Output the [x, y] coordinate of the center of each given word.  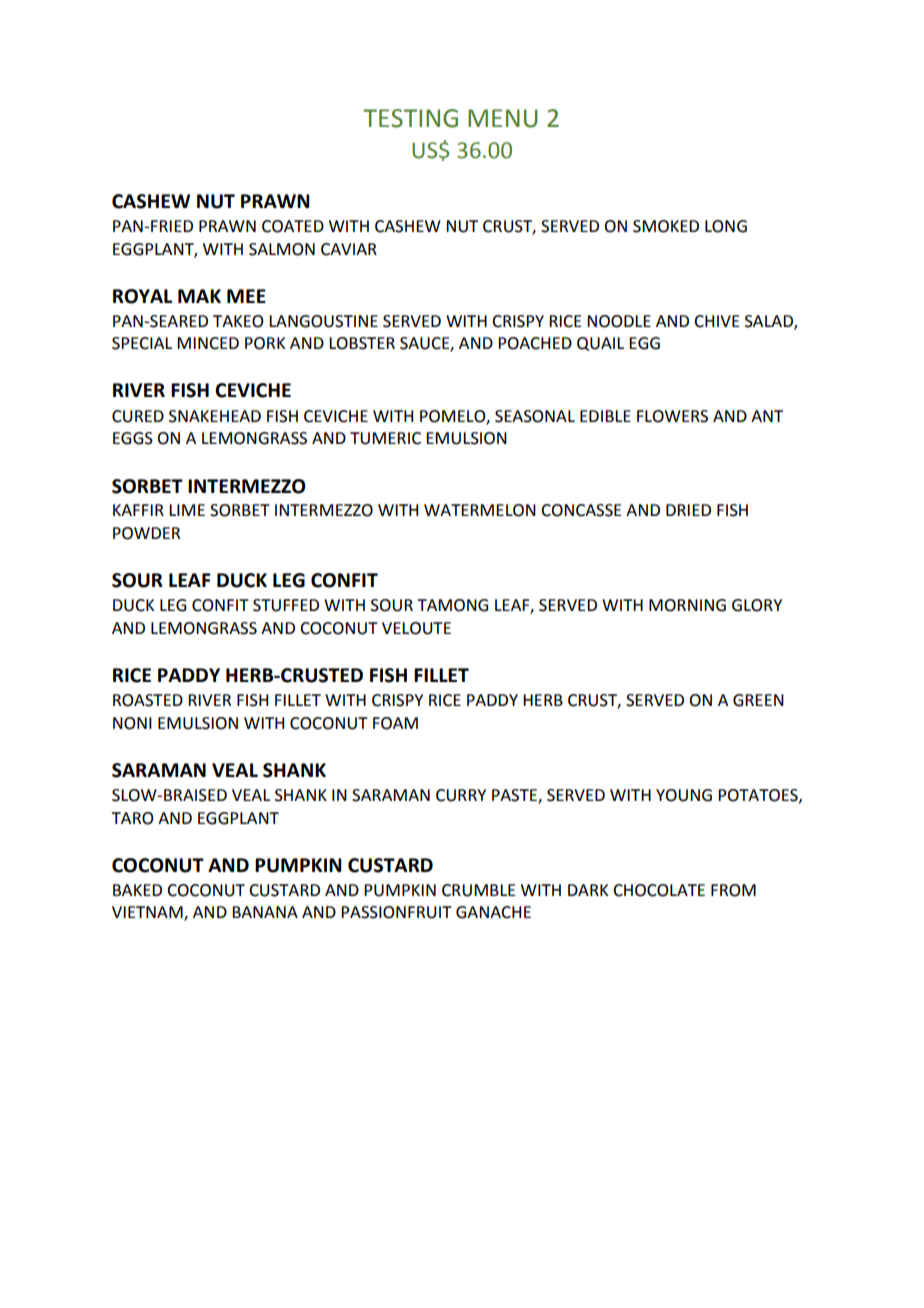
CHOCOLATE [659, 890]
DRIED [688, 510]
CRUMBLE [478, 890]
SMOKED [666, 226]
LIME [187, 510]
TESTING [410, 118]
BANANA [265, 912]
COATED [293, 226]
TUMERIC [385, 438]
